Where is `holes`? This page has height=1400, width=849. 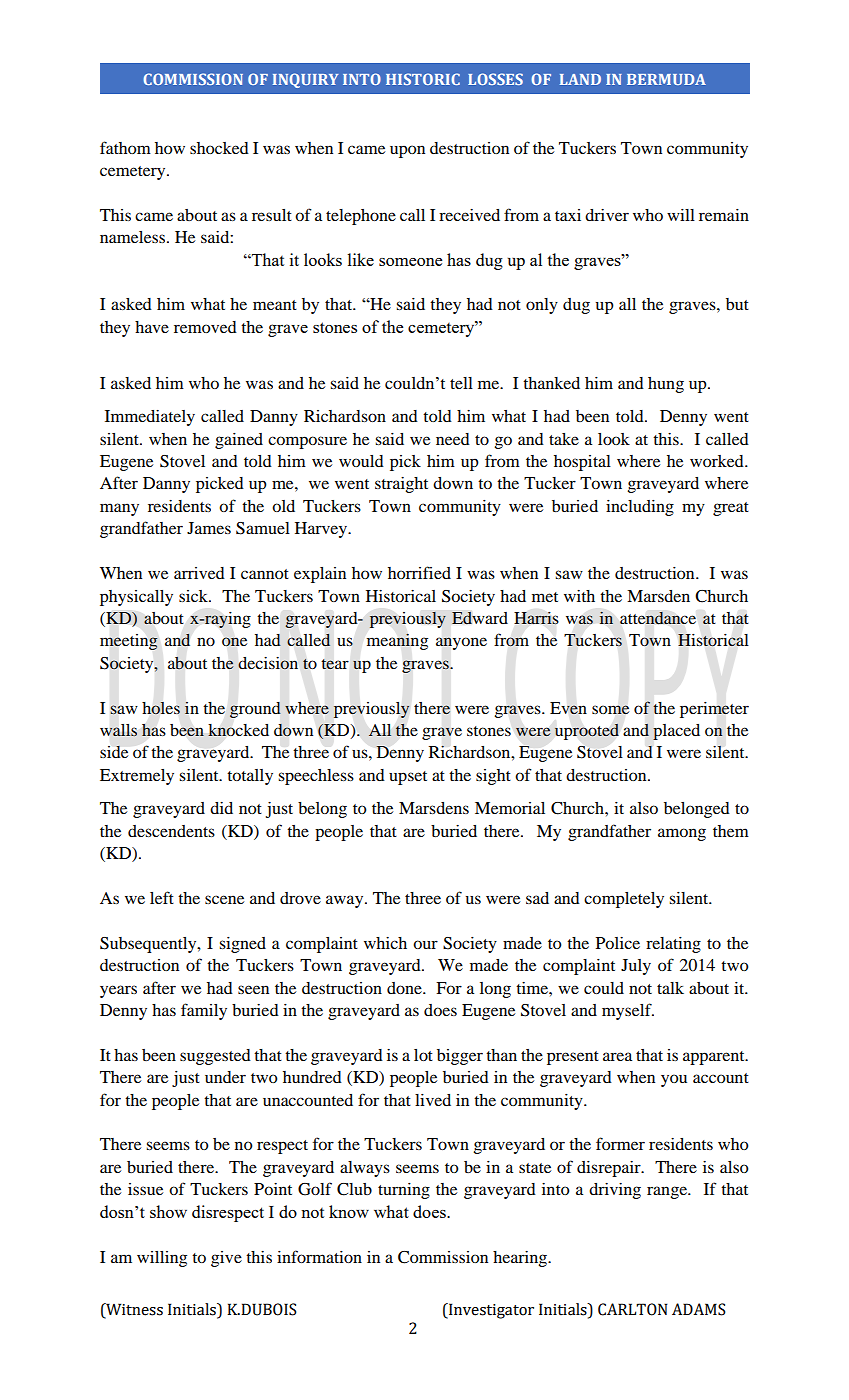
holes is located at coordinates (161, 708).
